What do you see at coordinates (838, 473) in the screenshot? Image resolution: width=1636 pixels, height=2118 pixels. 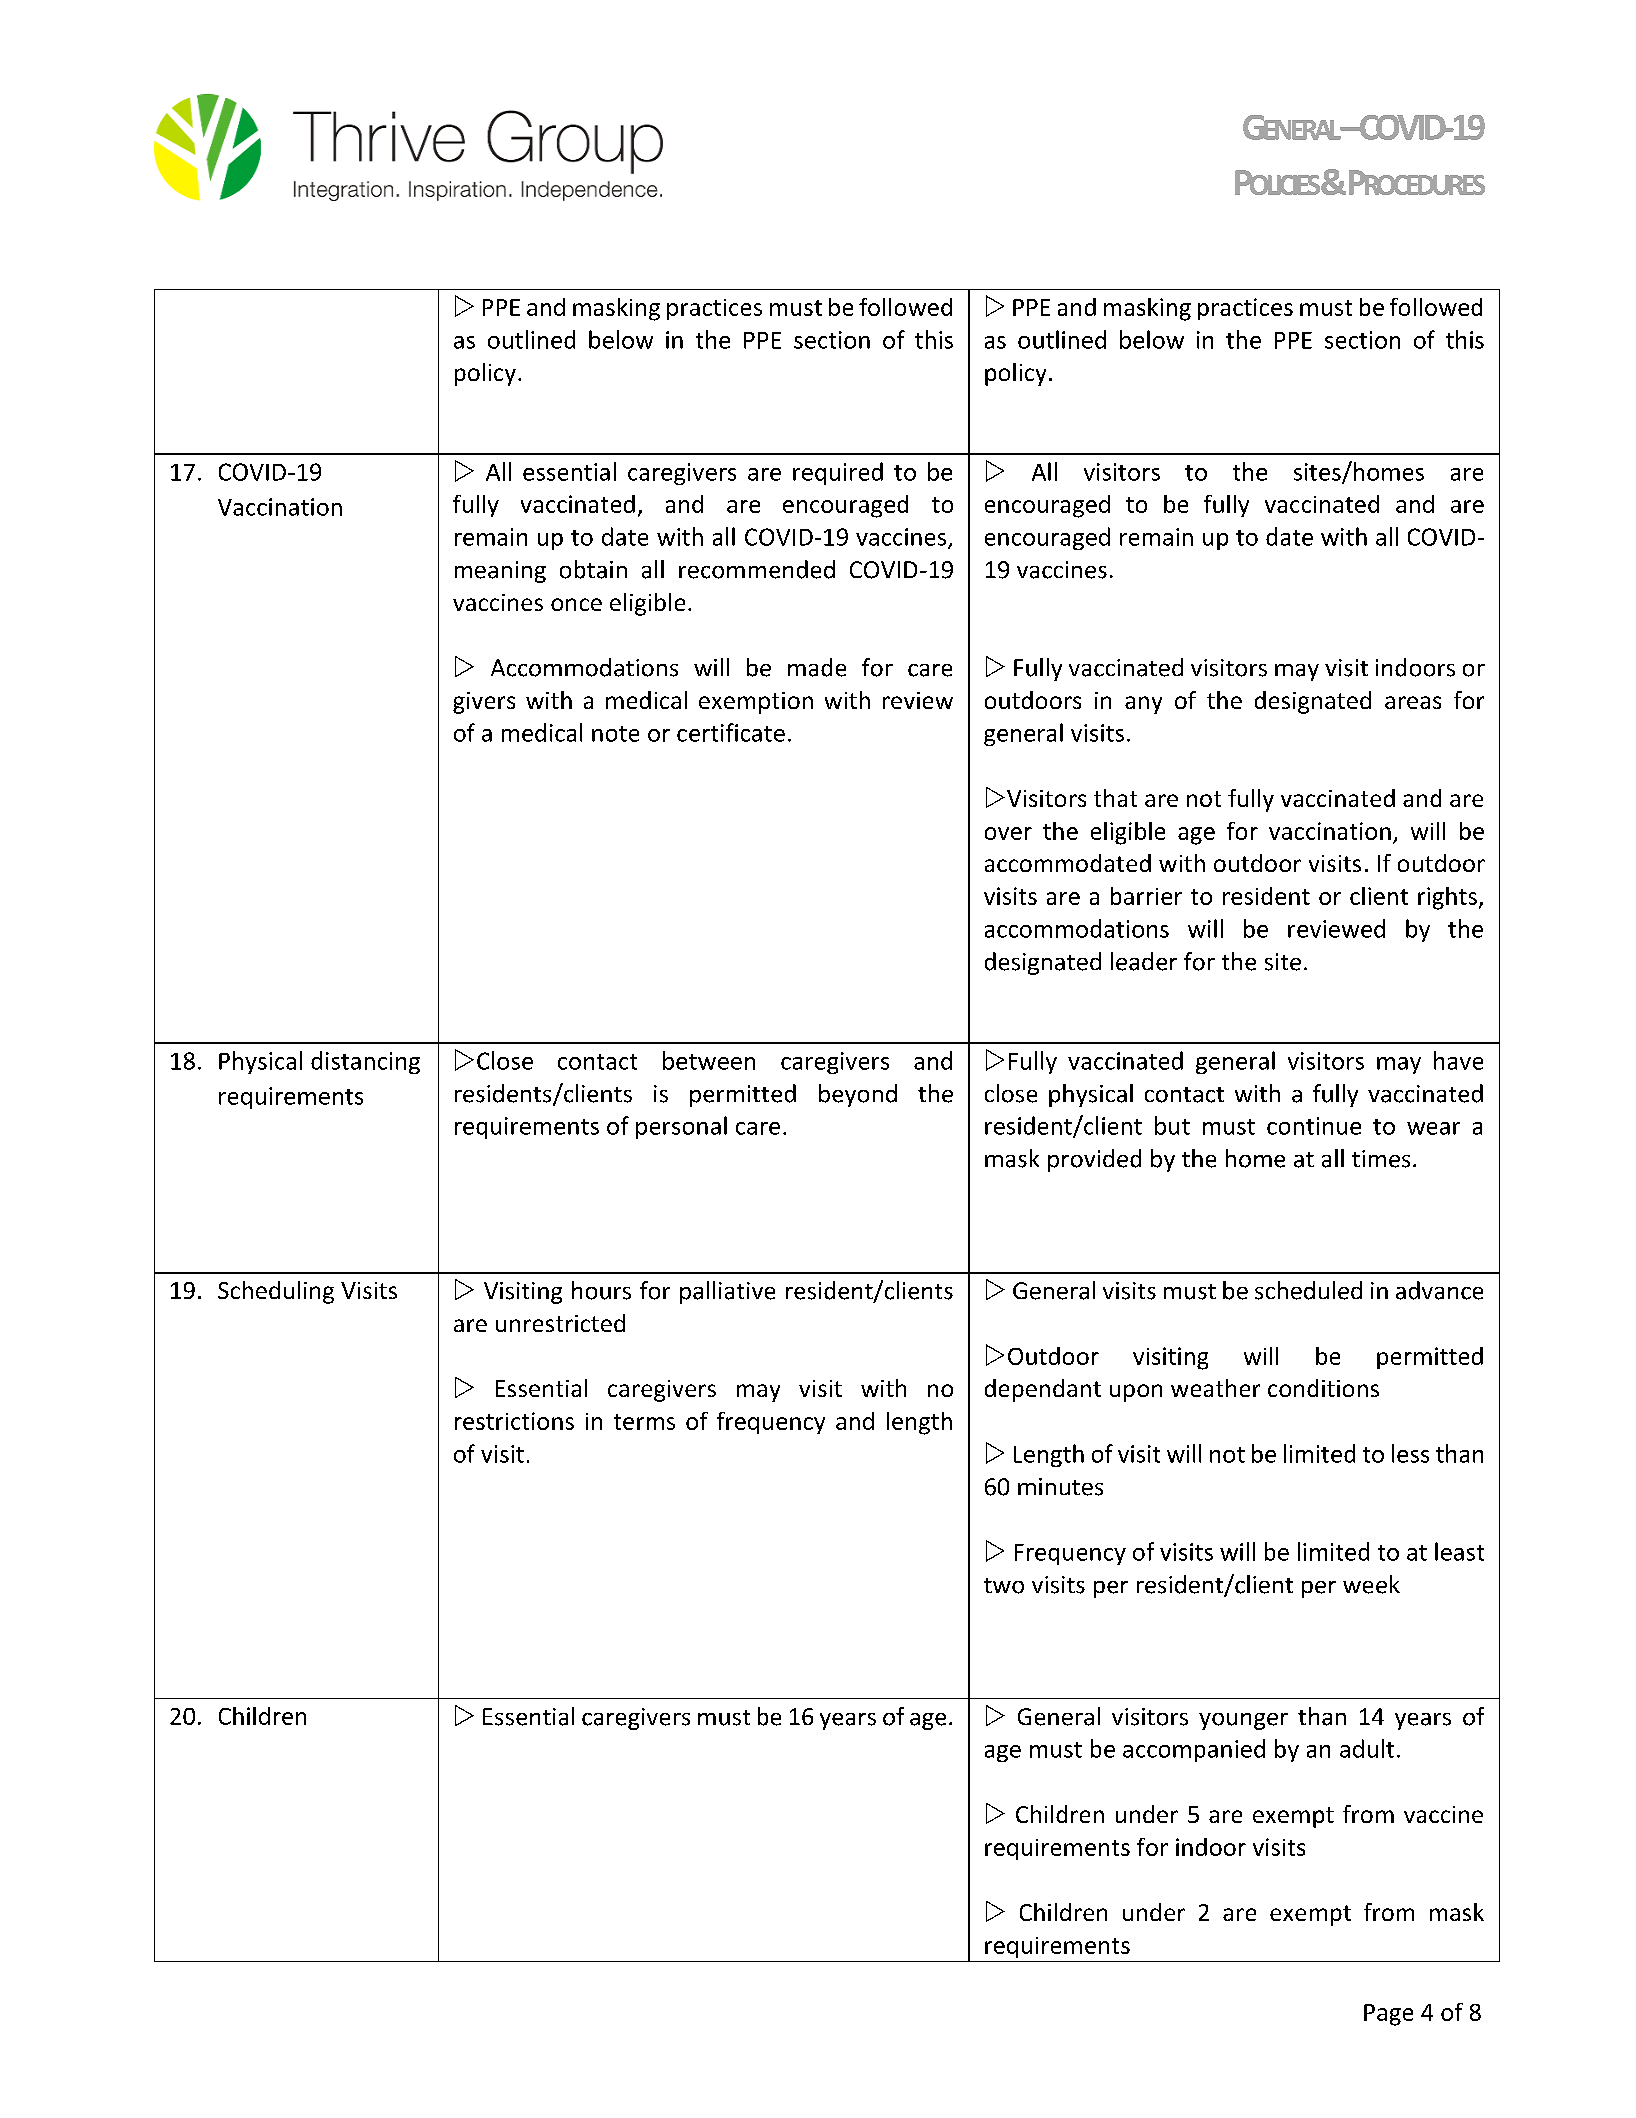 I see `required` at bounding box center [838, 473].
